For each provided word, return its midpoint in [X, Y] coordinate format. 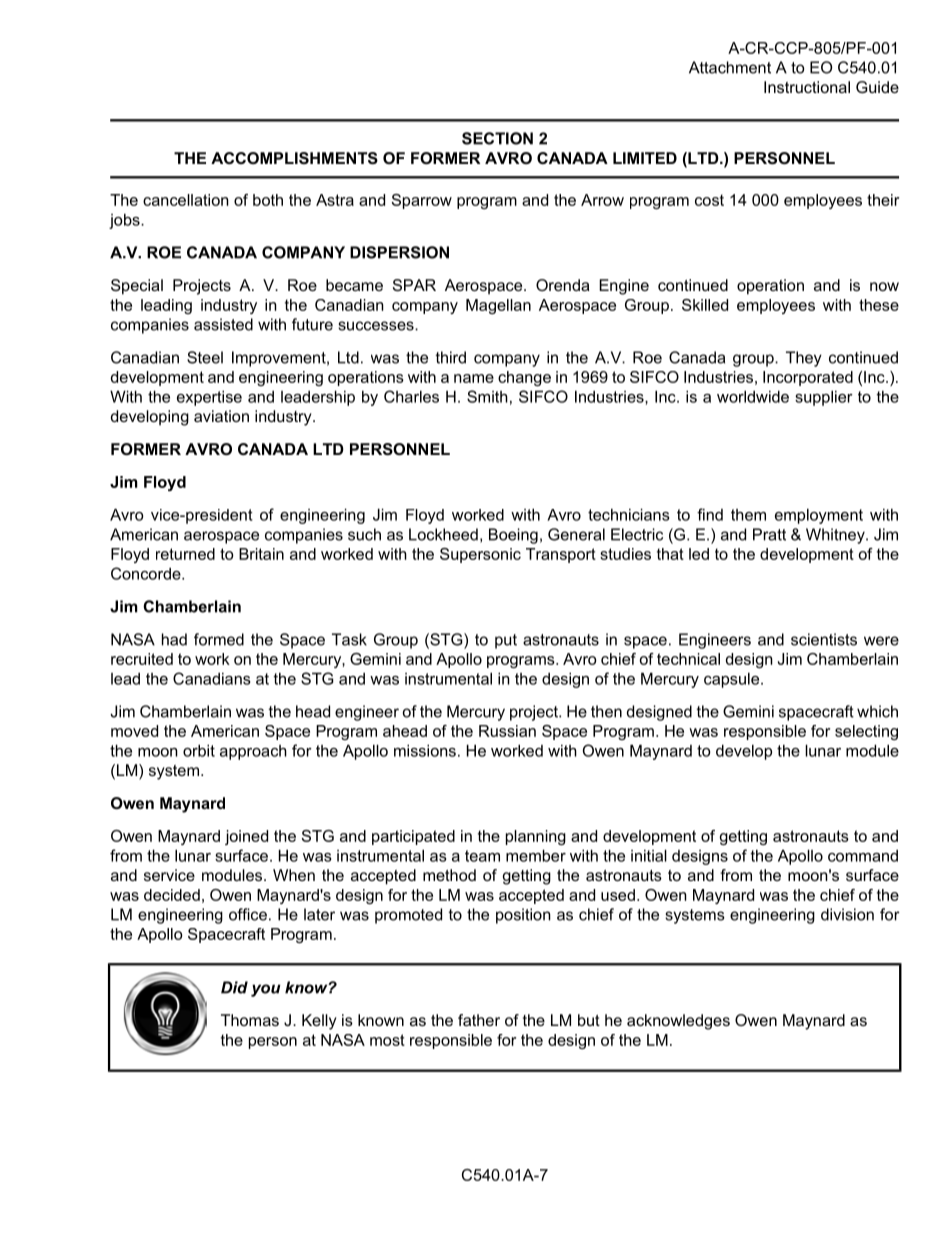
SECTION [497, 138]
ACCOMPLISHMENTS [294, 158]
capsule [733, 680]
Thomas [250, 1020]
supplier [824, 398]
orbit [199, 750]
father [479, 1020]
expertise [209, 398]
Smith [487, 396]
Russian [507, 731]
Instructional [807, 87]
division [847, 914]
